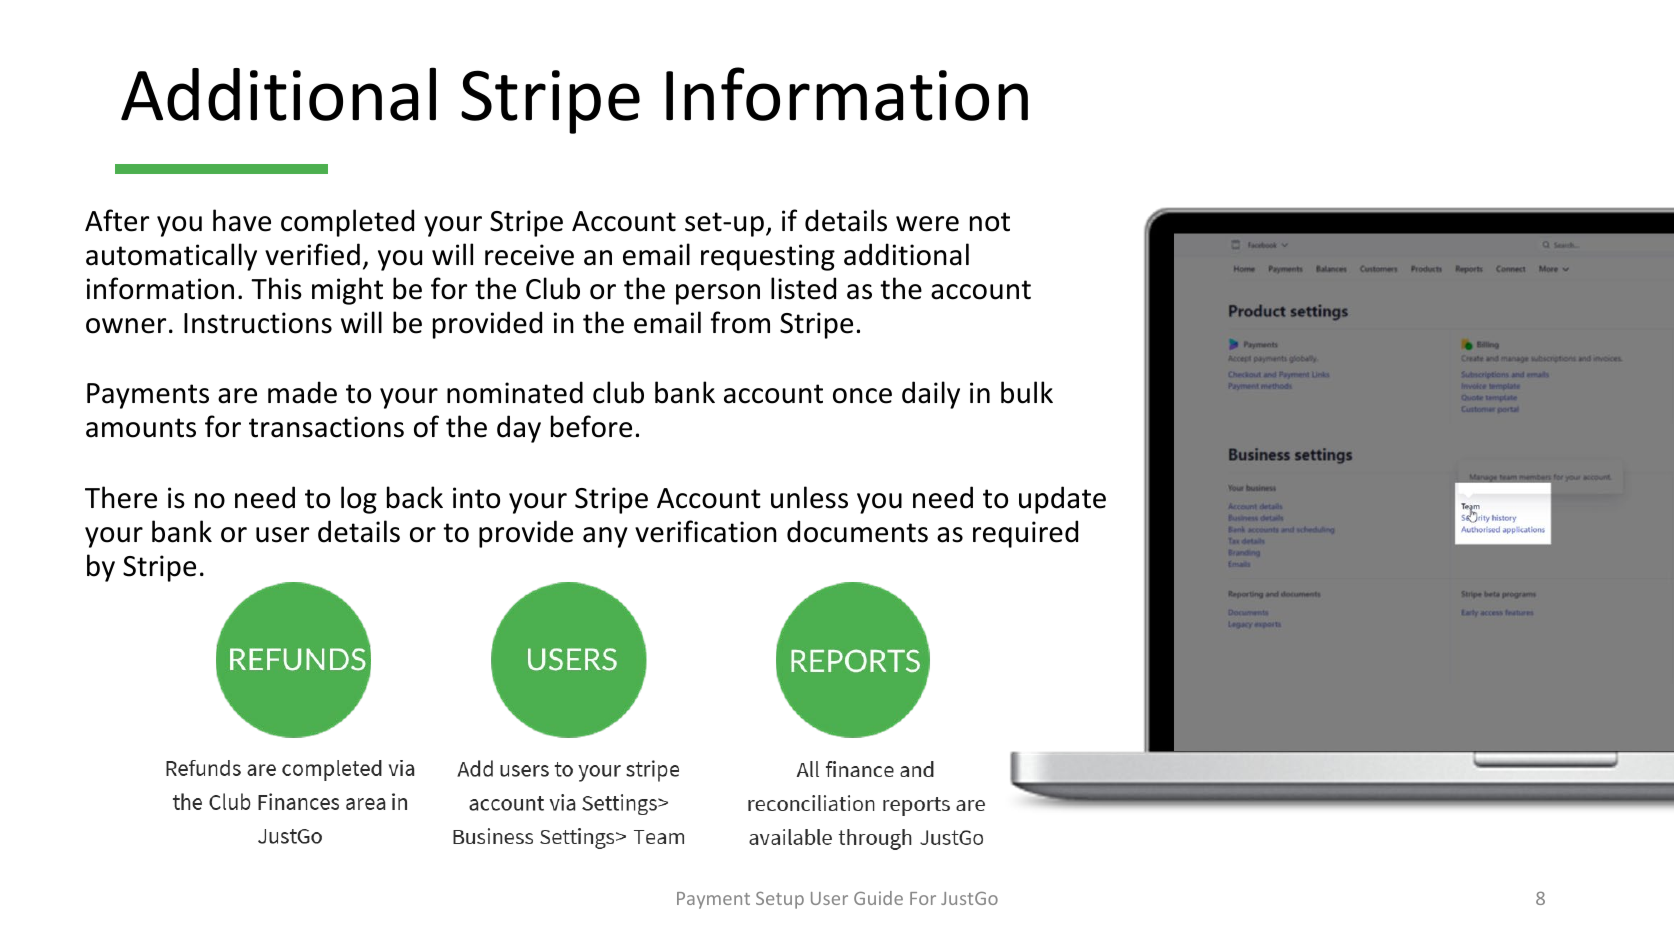 This screenshot has width=1674, height=942. Describe the element at coordinates (780, 900) in the screenshot. I see `Setup` at that location.
